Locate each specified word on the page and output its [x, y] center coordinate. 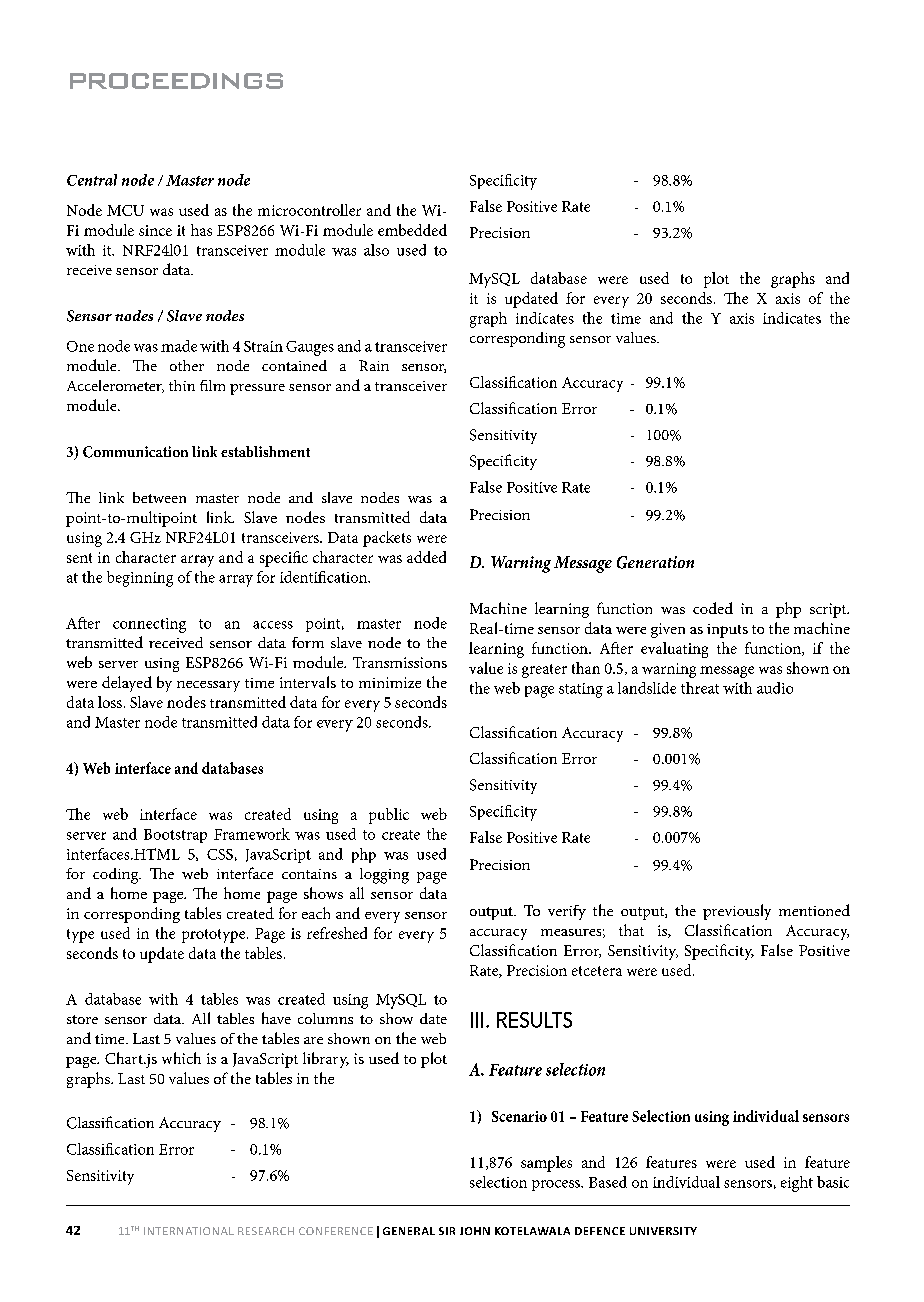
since [155, 230]
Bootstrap [175, 836]
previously [737, 912]
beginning [140, 579]
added [426, 557]
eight [797, 1184]
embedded [412, 230]
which [181, 1058]
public [389, 816]
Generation [655, 562]
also [376, 250]
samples [546, 1164]
